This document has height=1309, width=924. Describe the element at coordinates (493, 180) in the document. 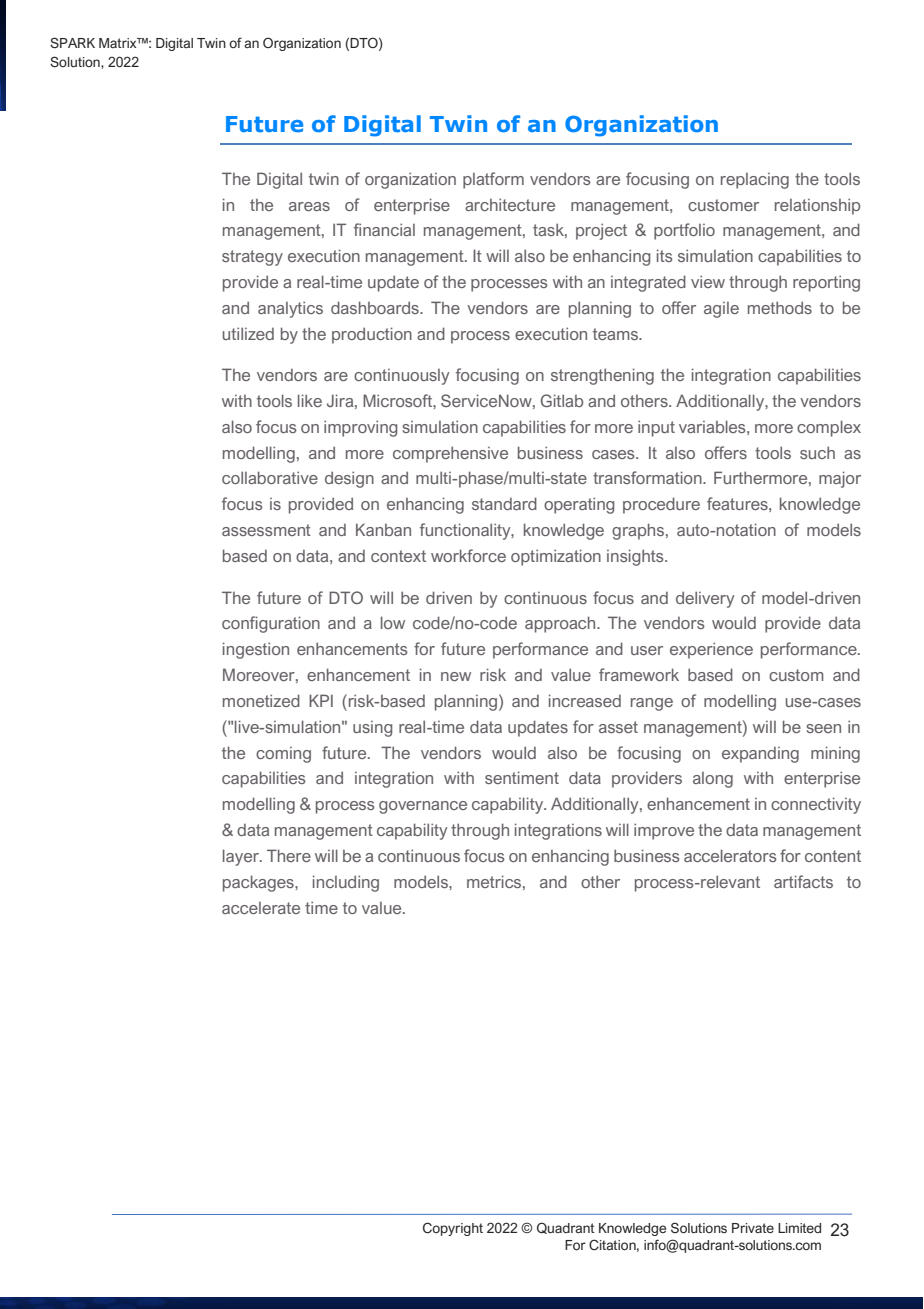

I see `platform` at that location.
